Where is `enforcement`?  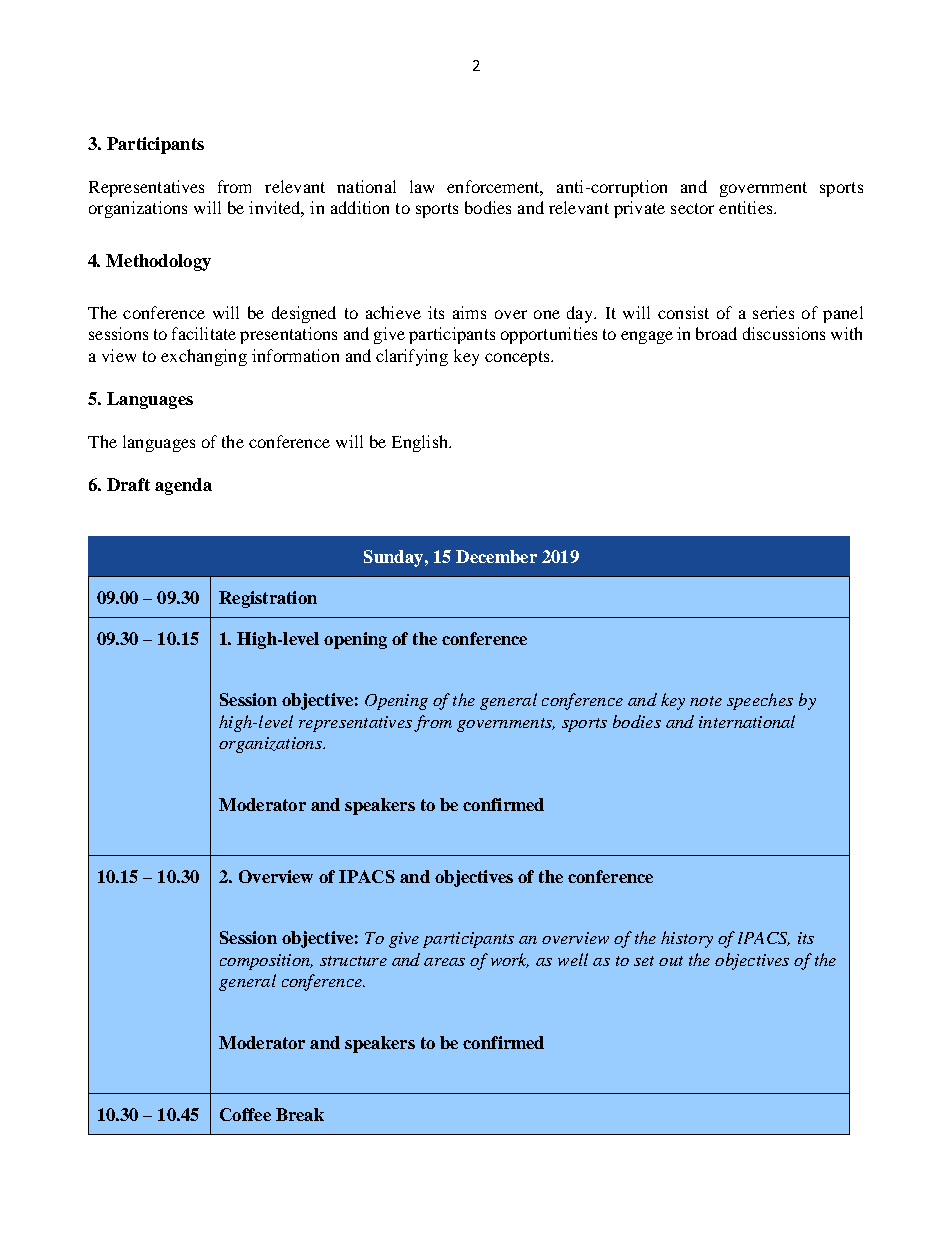
enforcement is located at coordinates (495, 187).
